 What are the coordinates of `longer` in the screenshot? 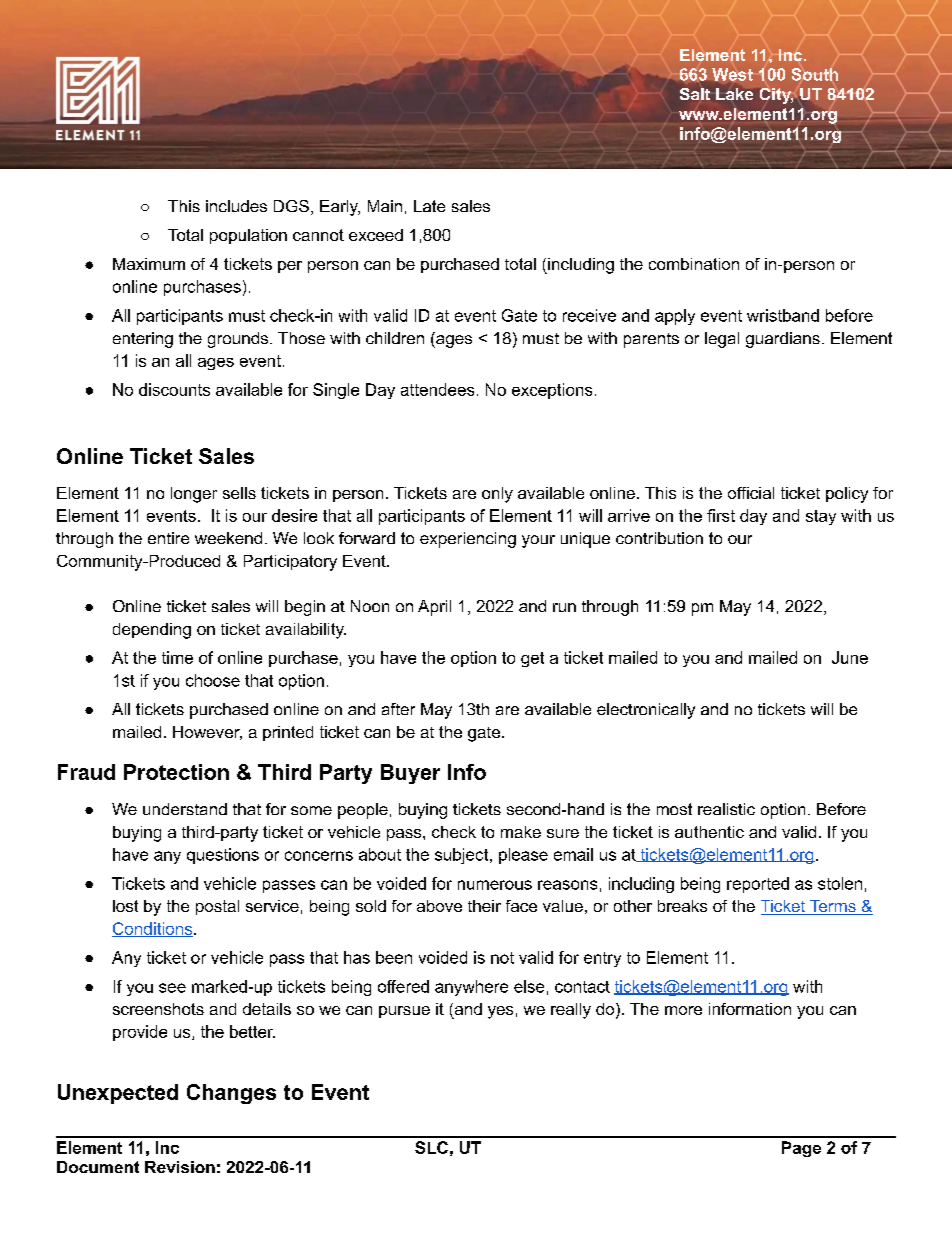 It's located at (194, 495).
